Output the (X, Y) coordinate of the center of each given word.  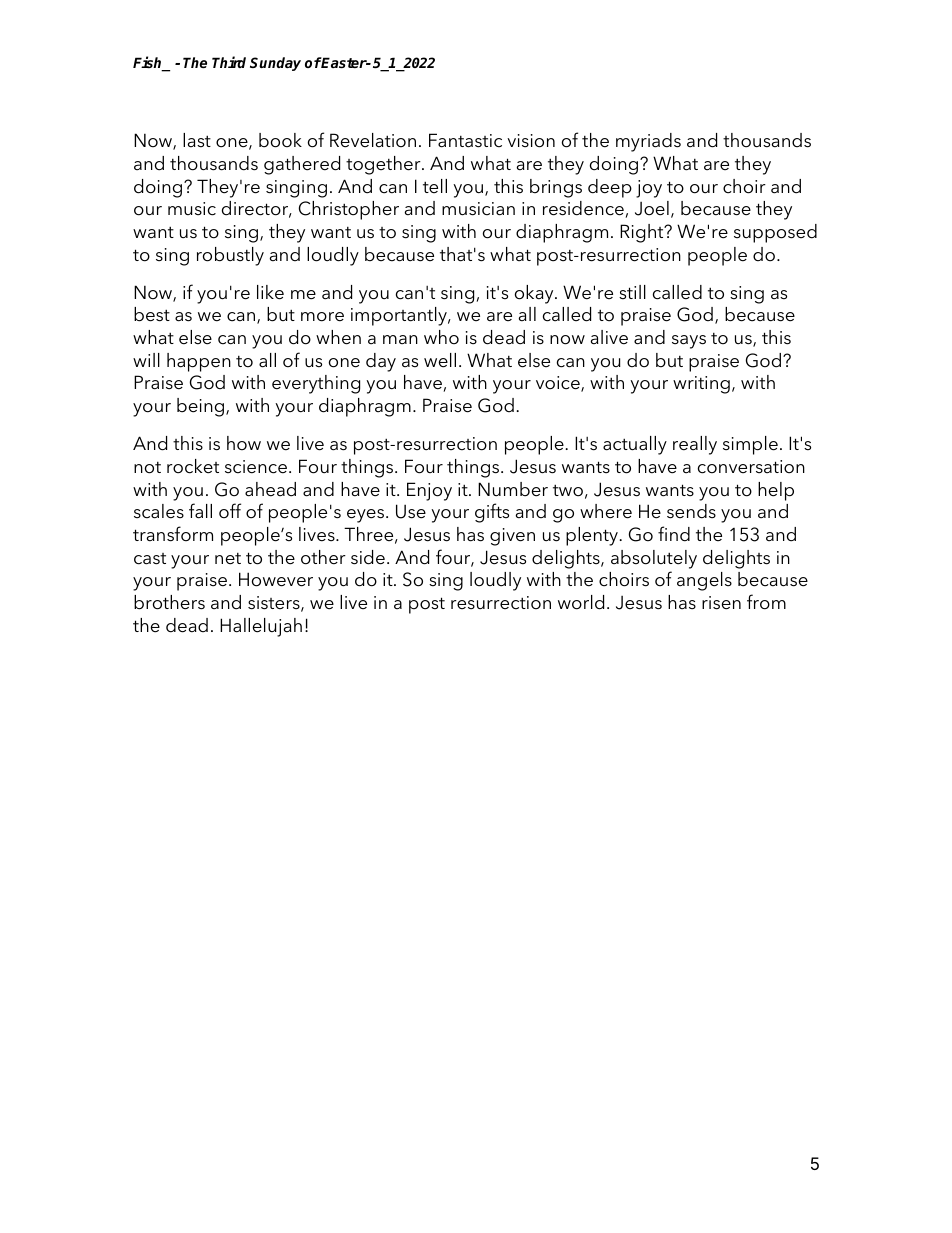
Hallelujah (261, 627)
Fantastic (465, 140)
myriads (648, 142)
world (581, 602)
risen (721, 603)
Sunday (275, 64)
